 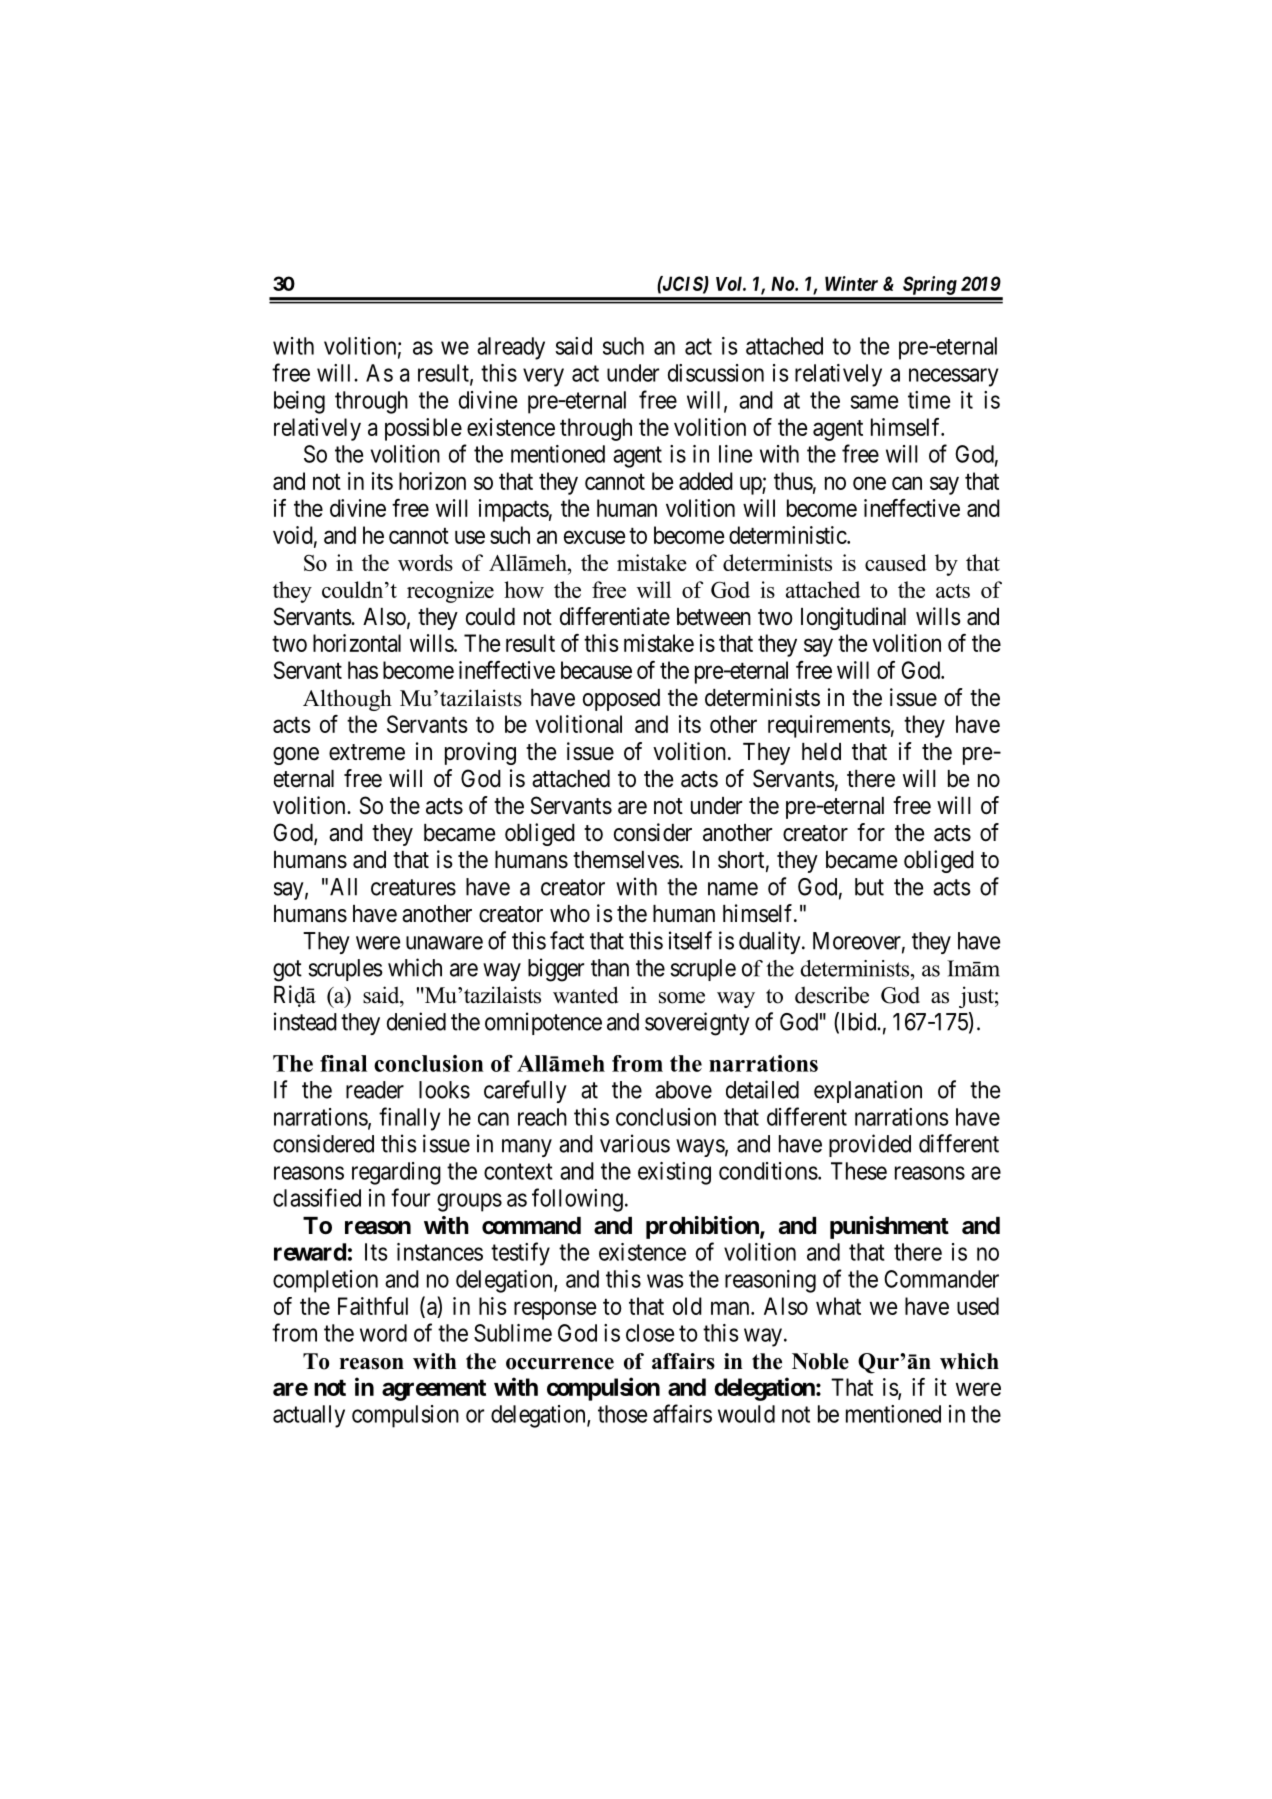 I want to click on extreme, so click(x=367, y=752).
